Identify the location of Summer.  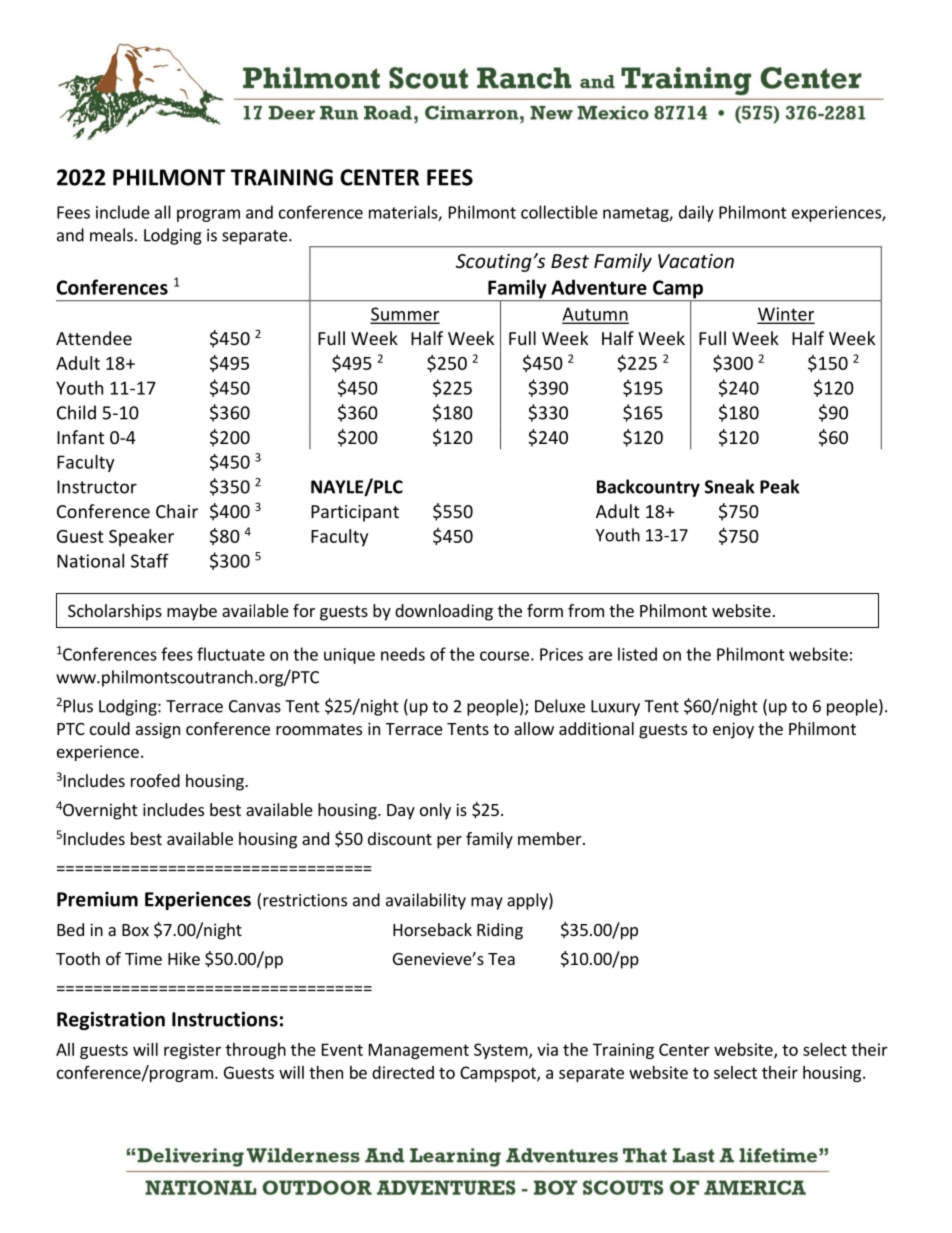
(405, 315).
